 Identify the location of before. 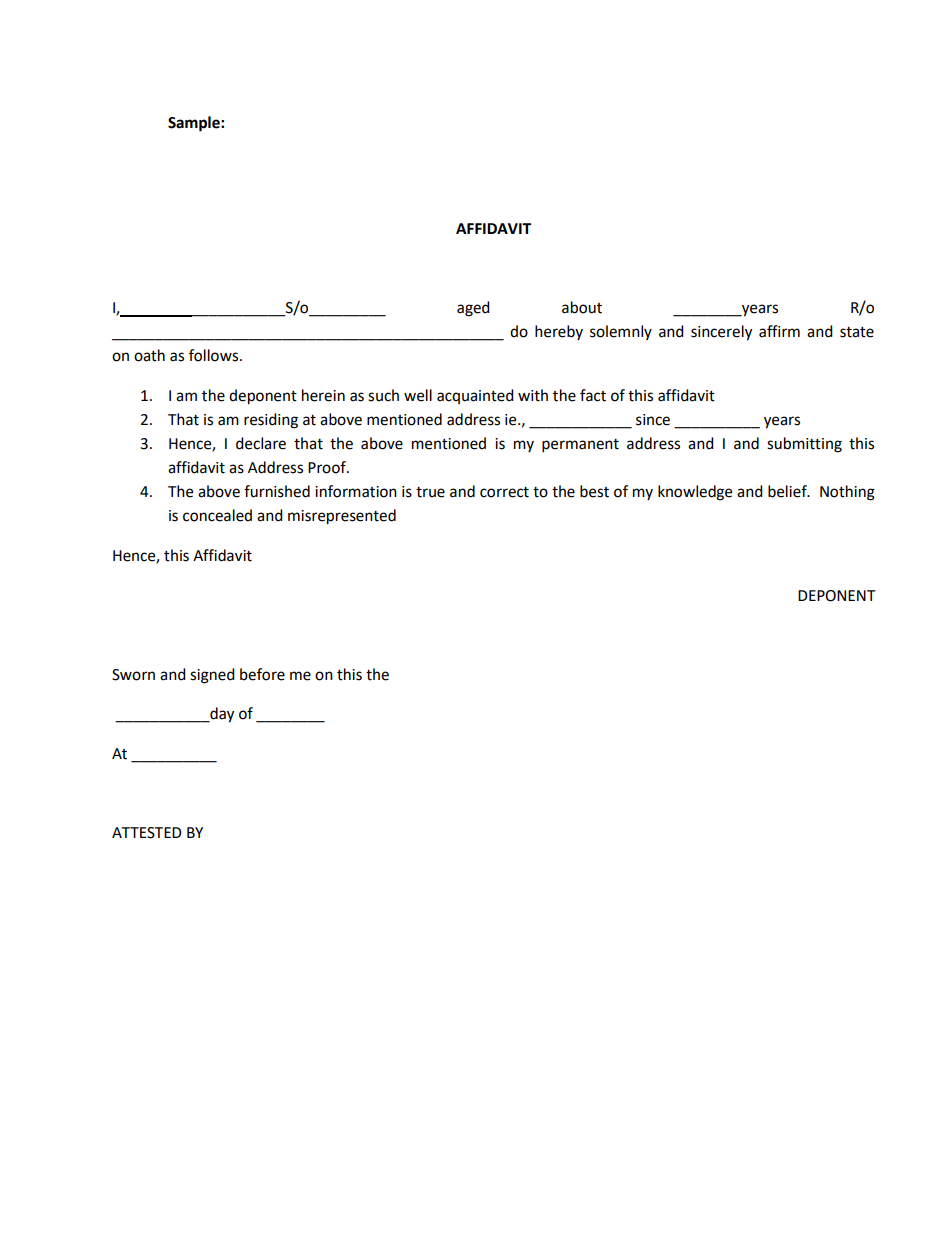
(262, 674).
